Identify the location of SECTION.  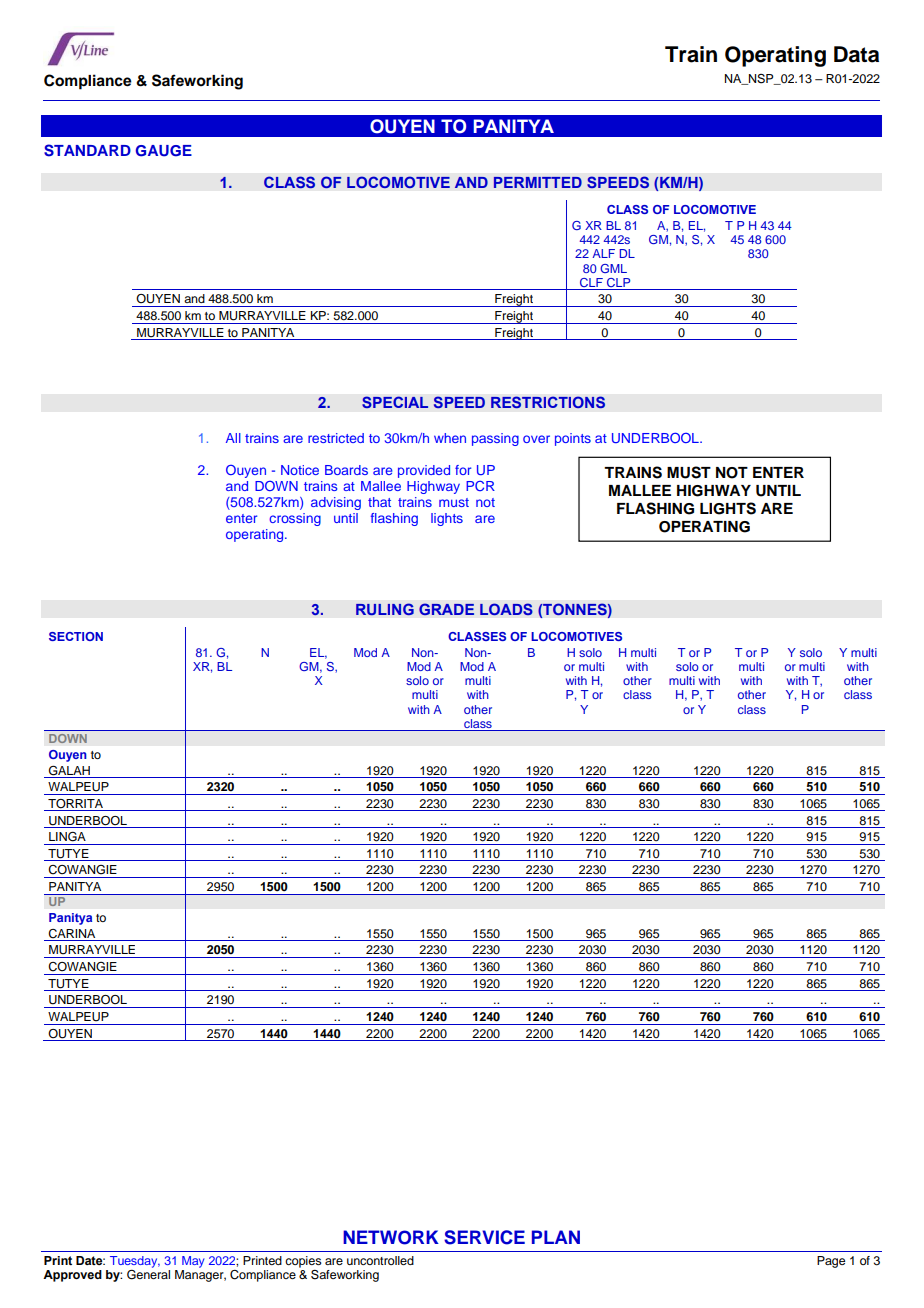
(76, 636).
